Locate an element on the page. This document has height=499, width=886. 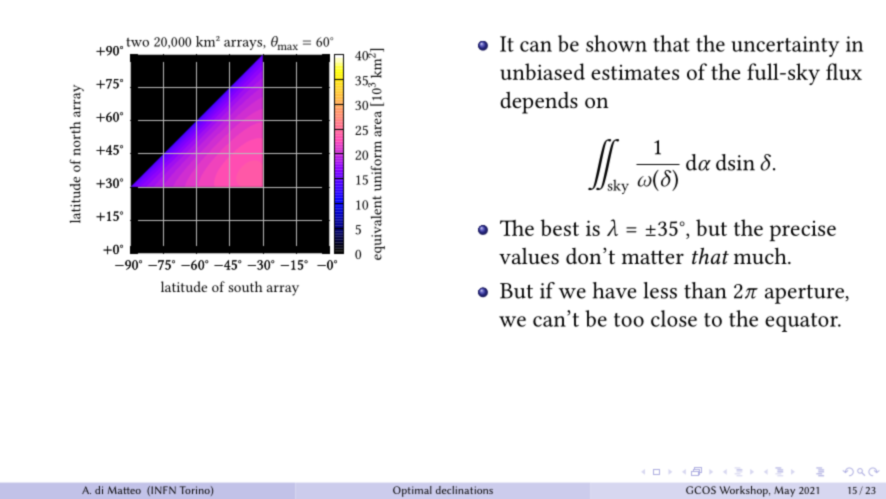
too is located at coordinates (629, 320).
